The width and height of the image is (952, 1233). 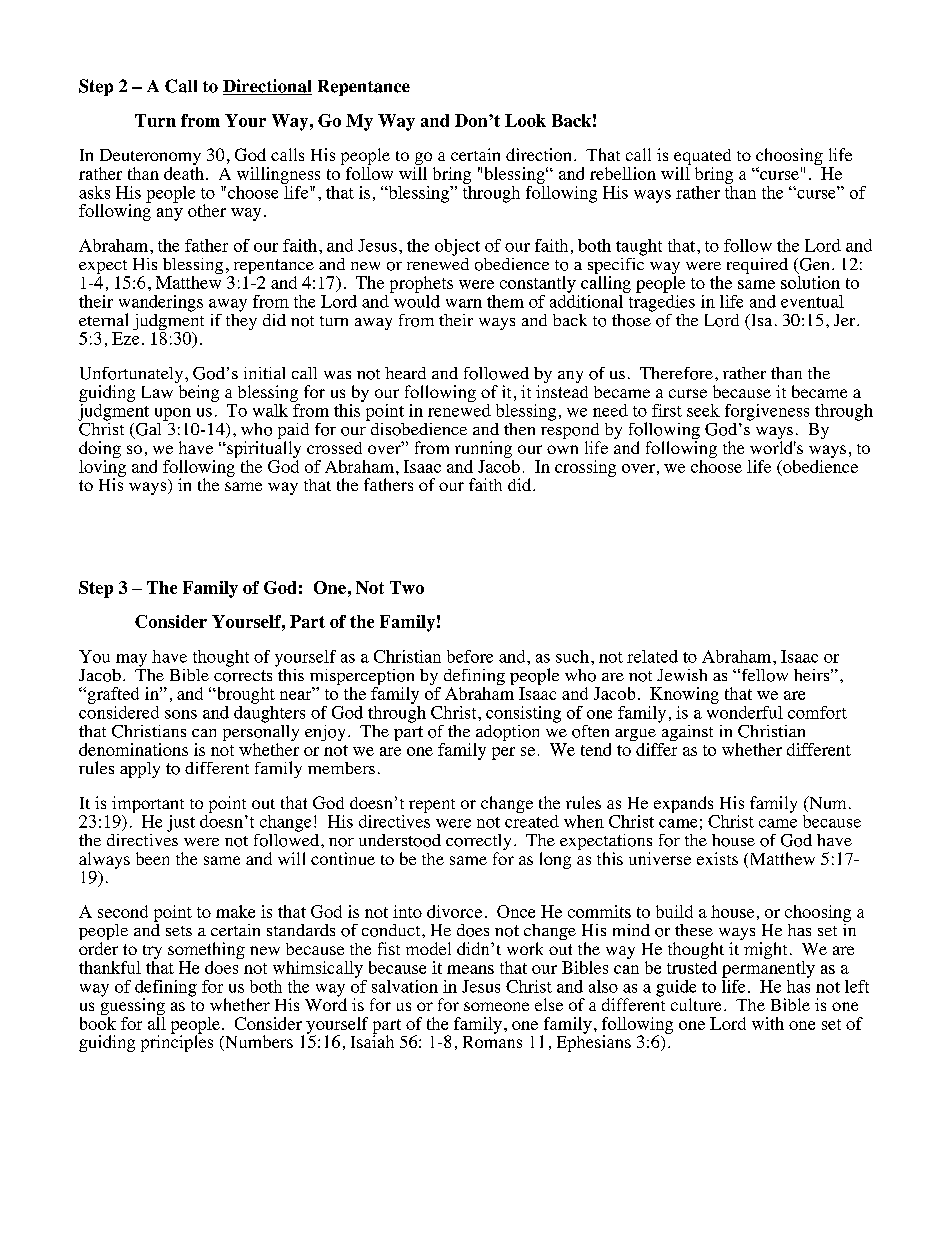 What do you see at coordinates (148, 804) in the image?
I see `important` at bounding box center [148, 804].
